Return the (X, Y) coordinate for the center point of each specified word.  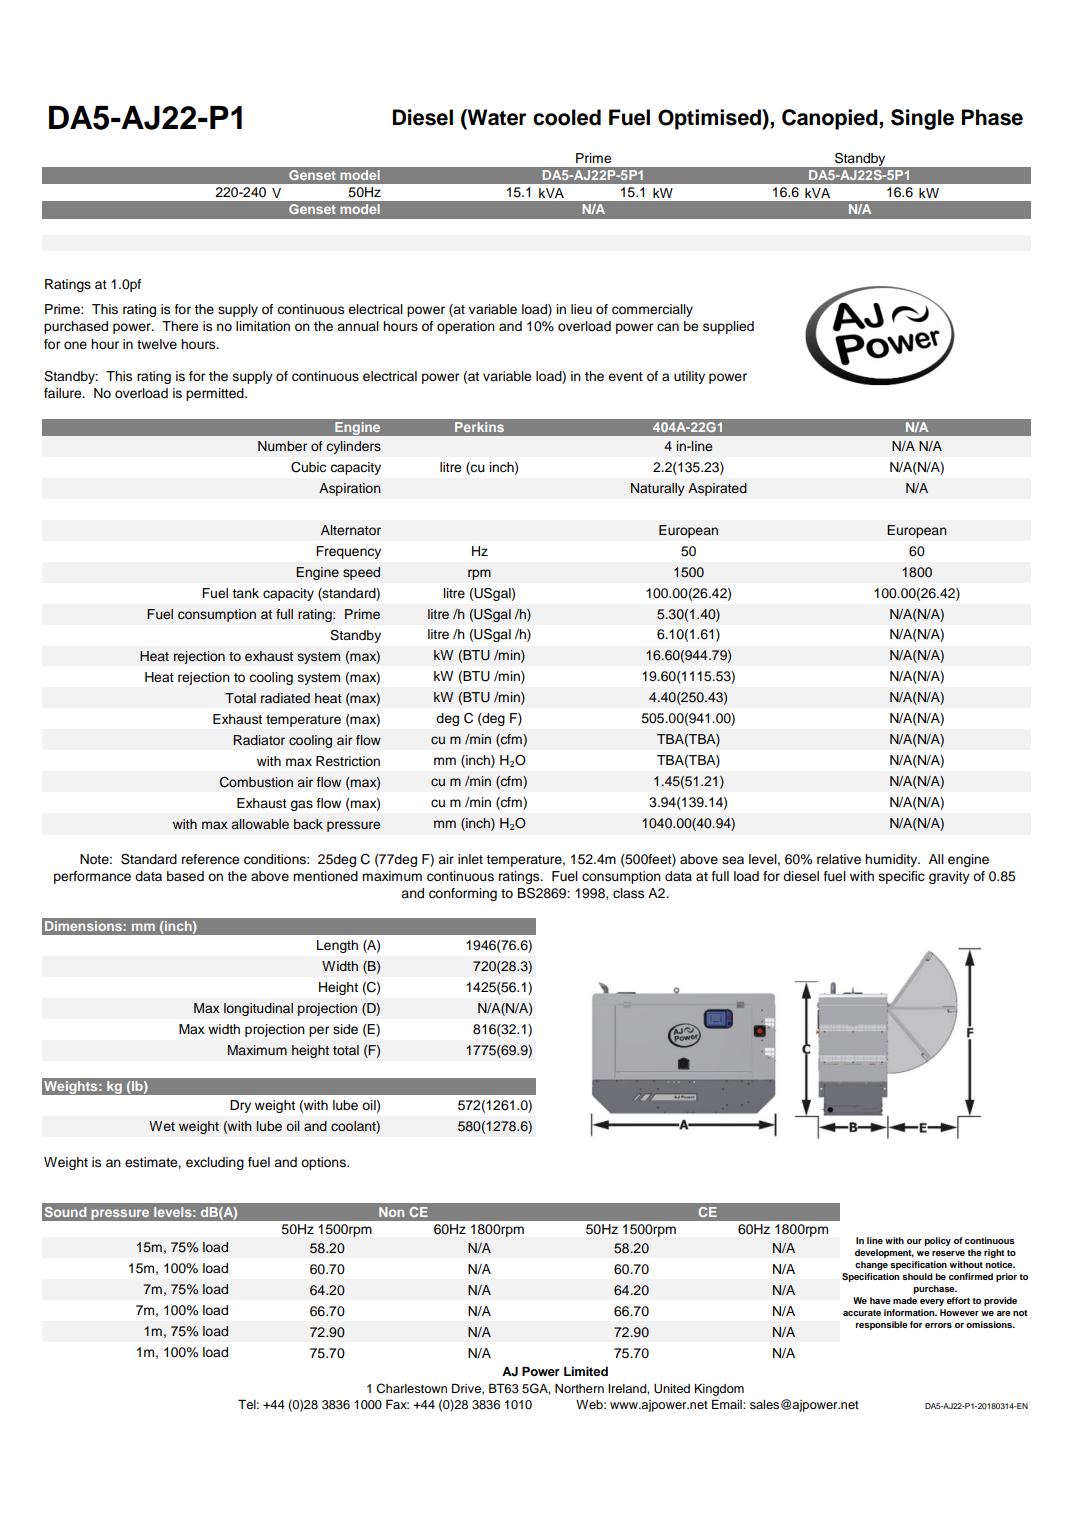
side (345, 1029)
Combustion (256, 782)
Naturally (658, 489)
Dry (240, 1106)
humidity (892, 860)
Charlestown (411, 1388)
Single (922, 119)
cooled (567, 117)
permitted (216, 394)
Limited (586, 1371)
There (180, 326)
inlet (470, 859)
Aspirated (717, 489)
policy (937, 1241)
